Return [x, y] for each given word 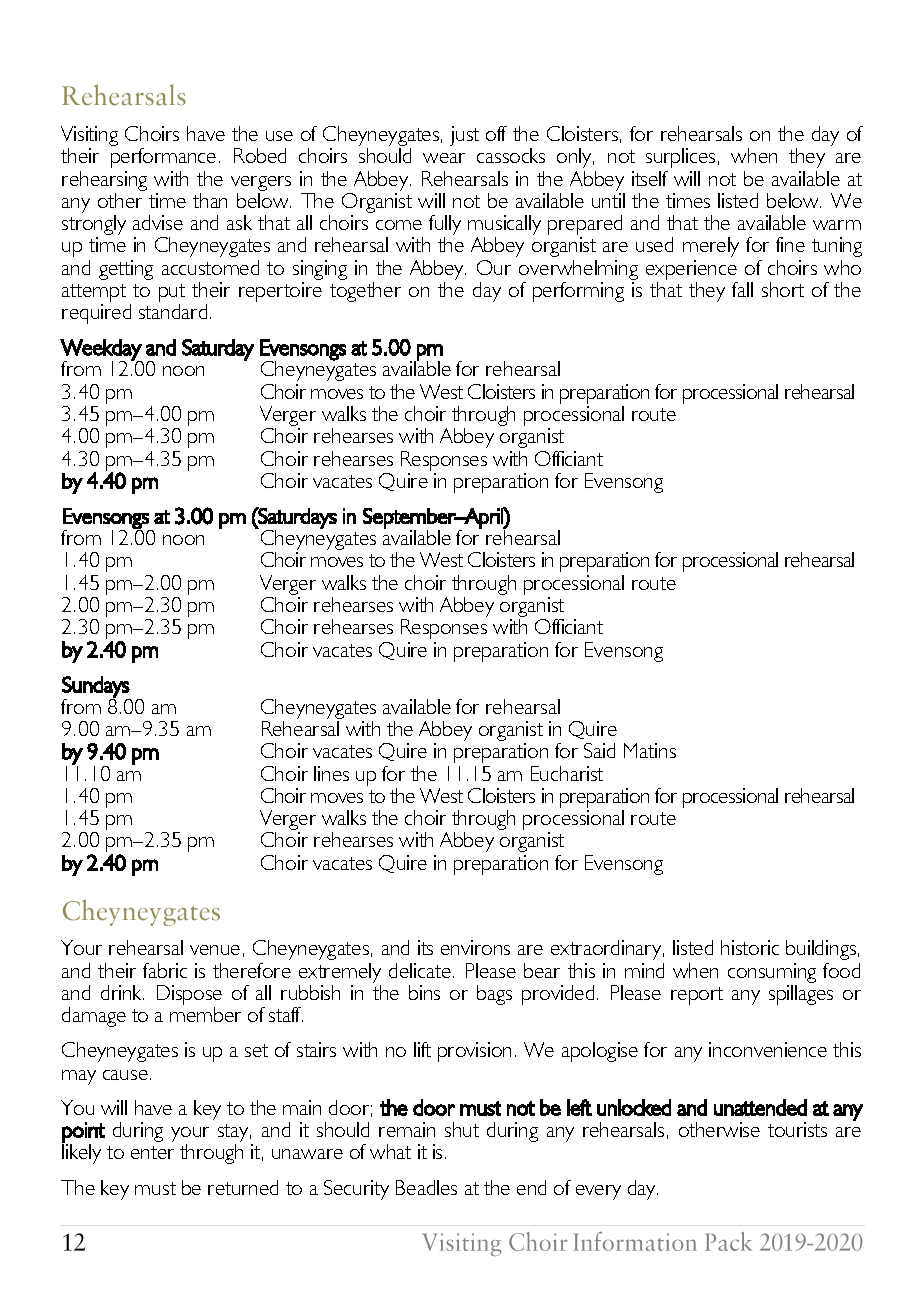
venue [215, 950]
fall [742, 289]
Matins [650, 750]
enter [152, 1152]
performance [163, 158]
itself [650, 178]
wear [444, 158]
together [365, 292]
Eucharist [567, 773]
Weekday [101, 350]
